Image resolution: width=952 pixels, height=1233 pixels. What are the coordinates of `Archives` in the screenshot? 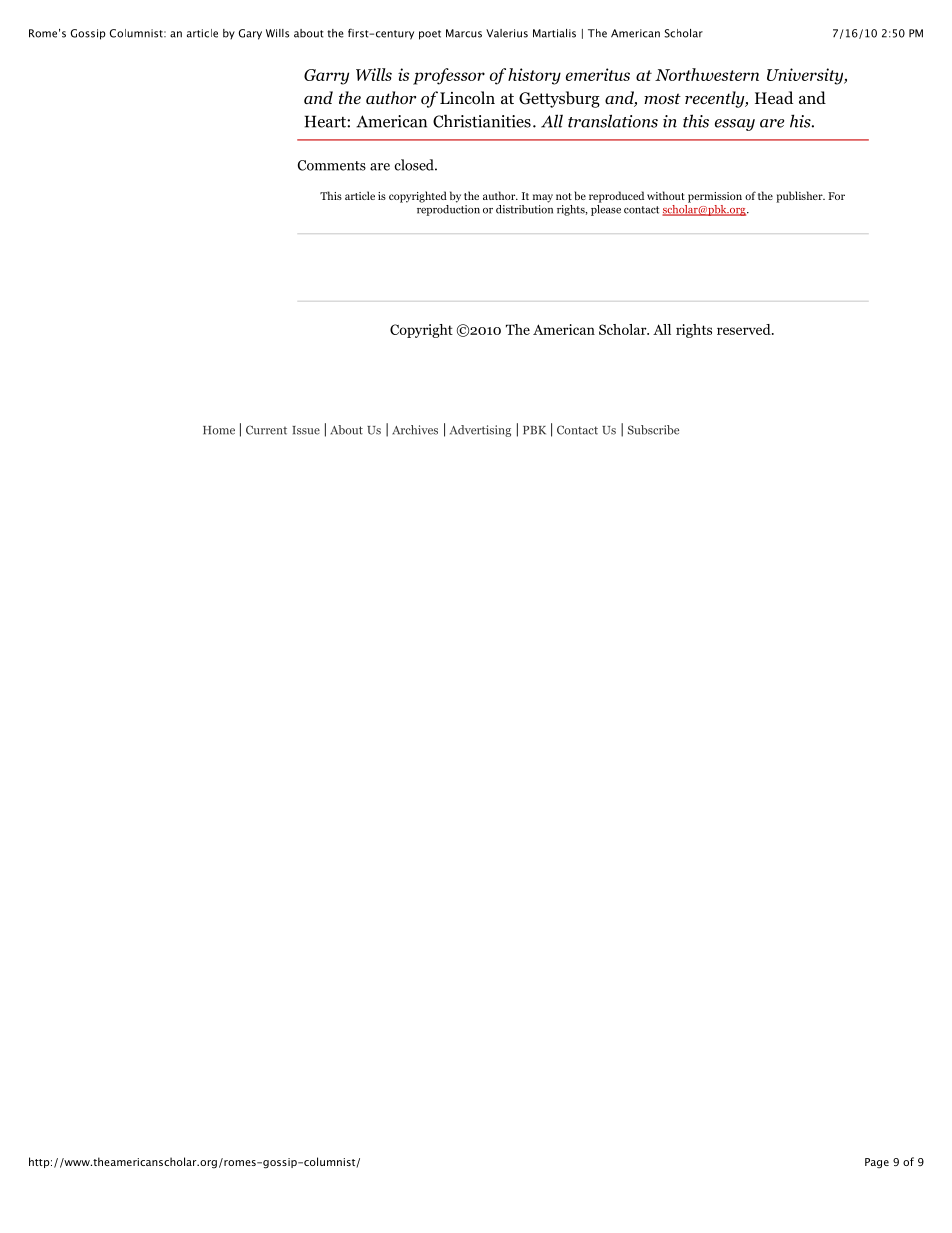 It's located at (415, 430).
